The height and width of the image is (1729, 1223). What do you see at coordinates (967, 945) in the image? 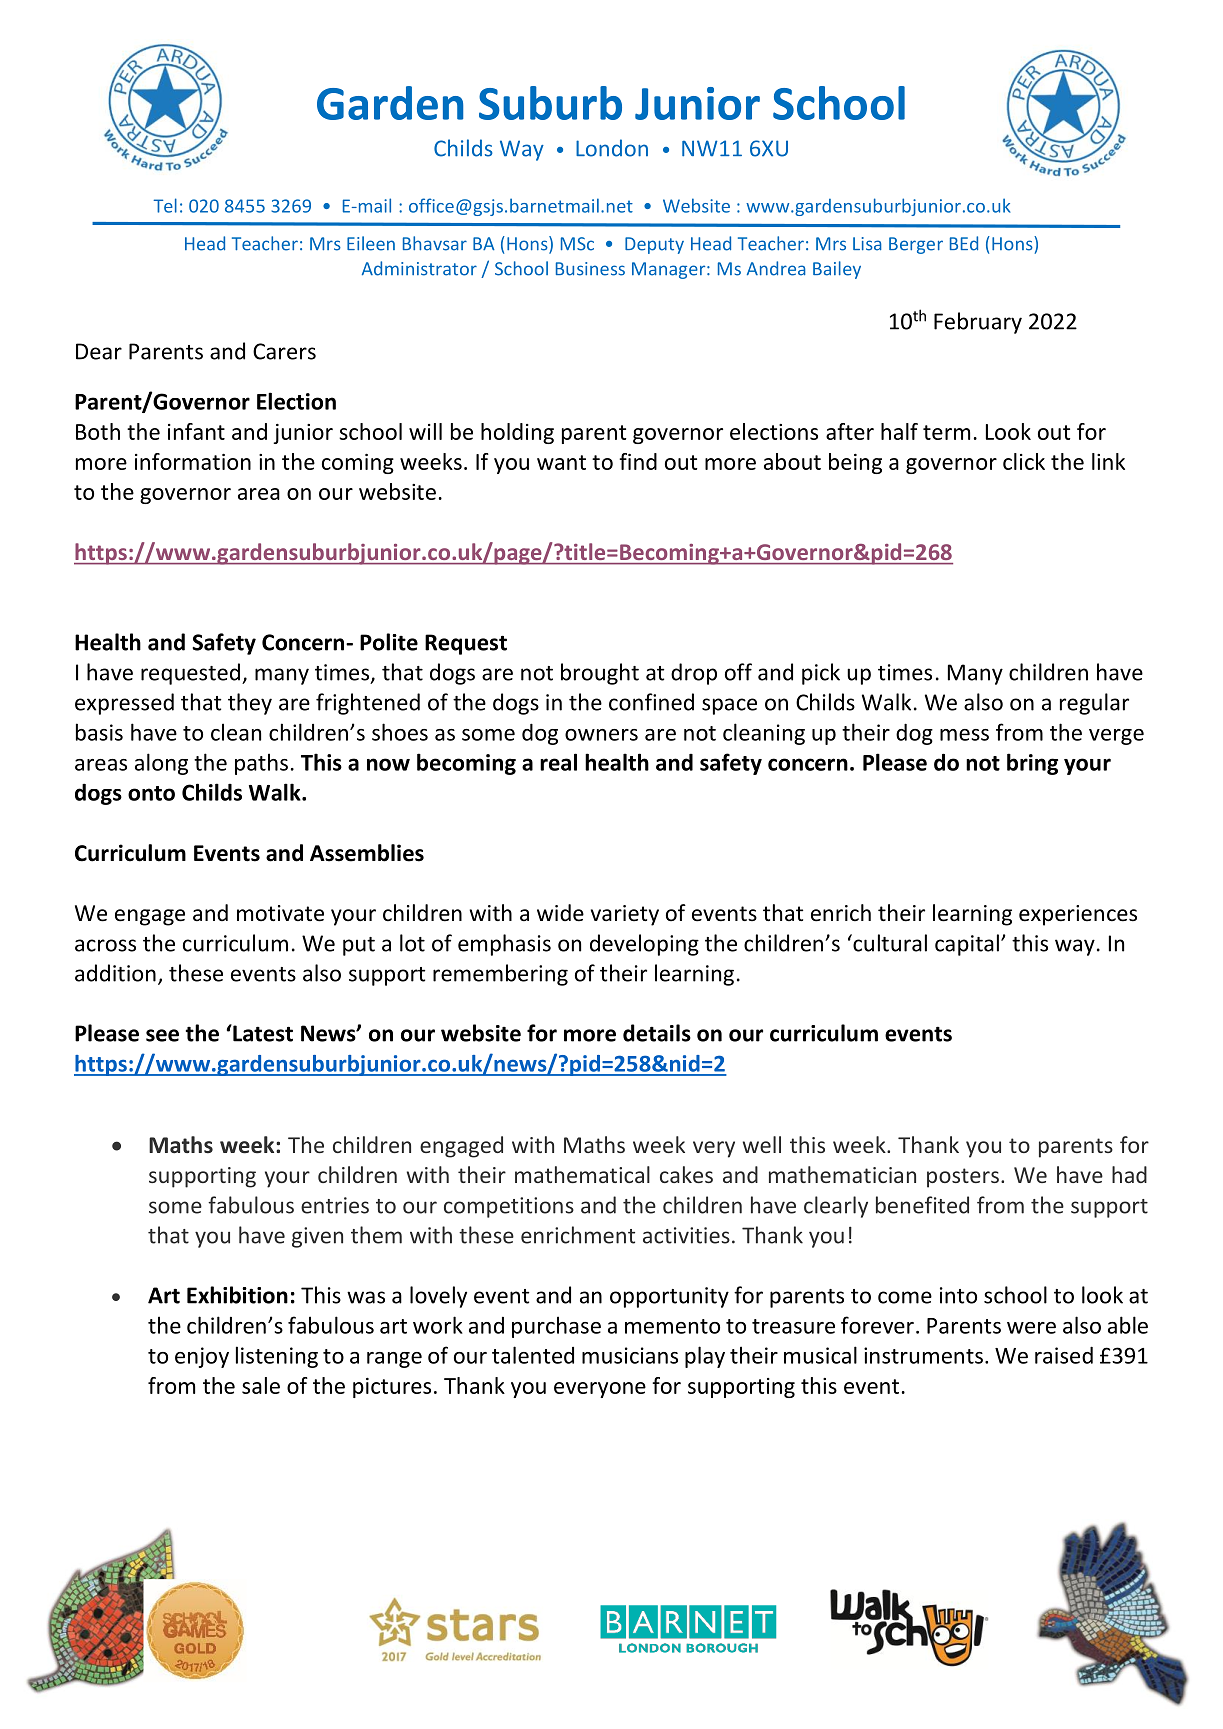
I see `capital` at bounding box center [967, 945].
